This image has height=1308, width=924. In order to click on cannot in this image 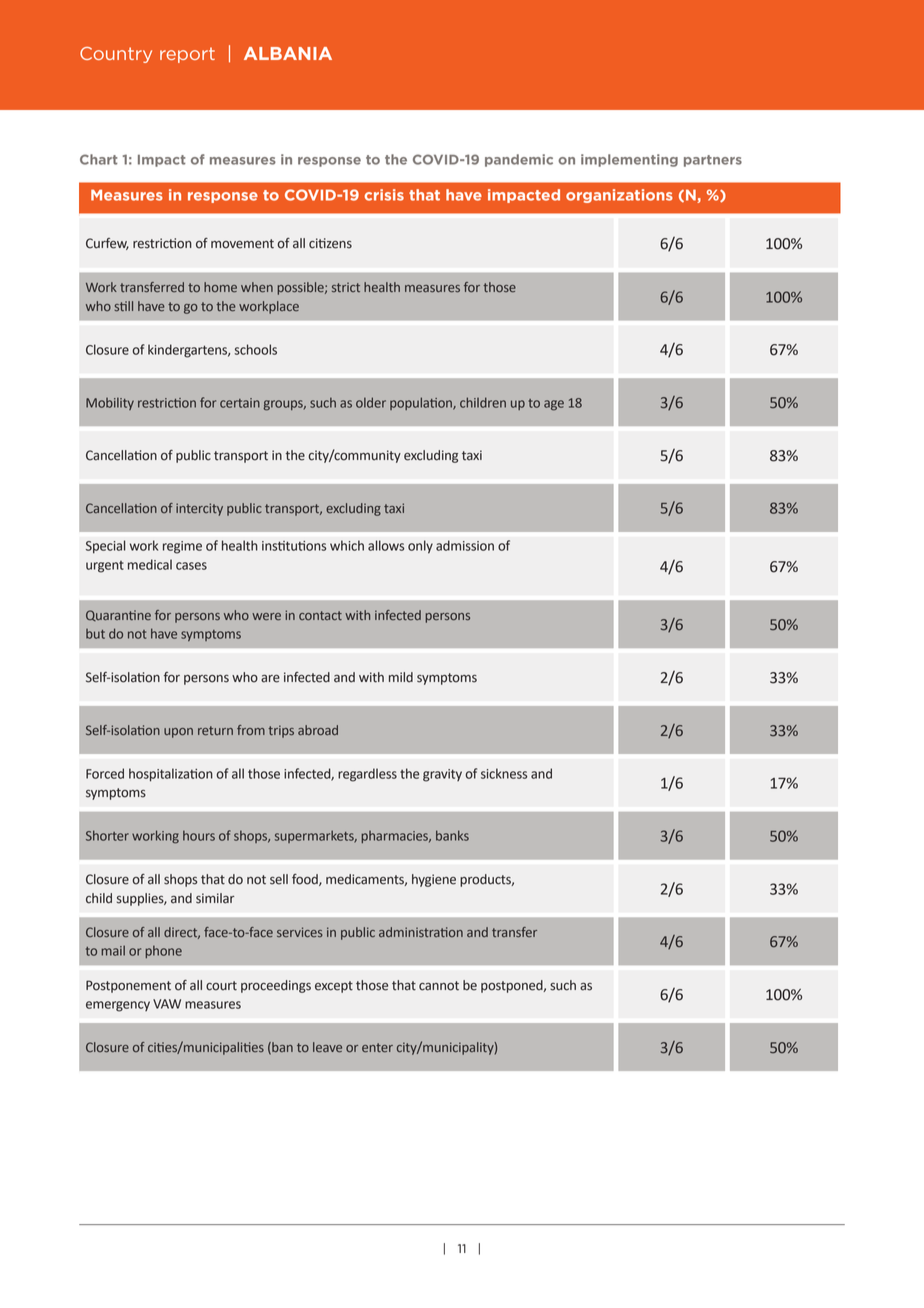, I will do `click(439, 986)`.
